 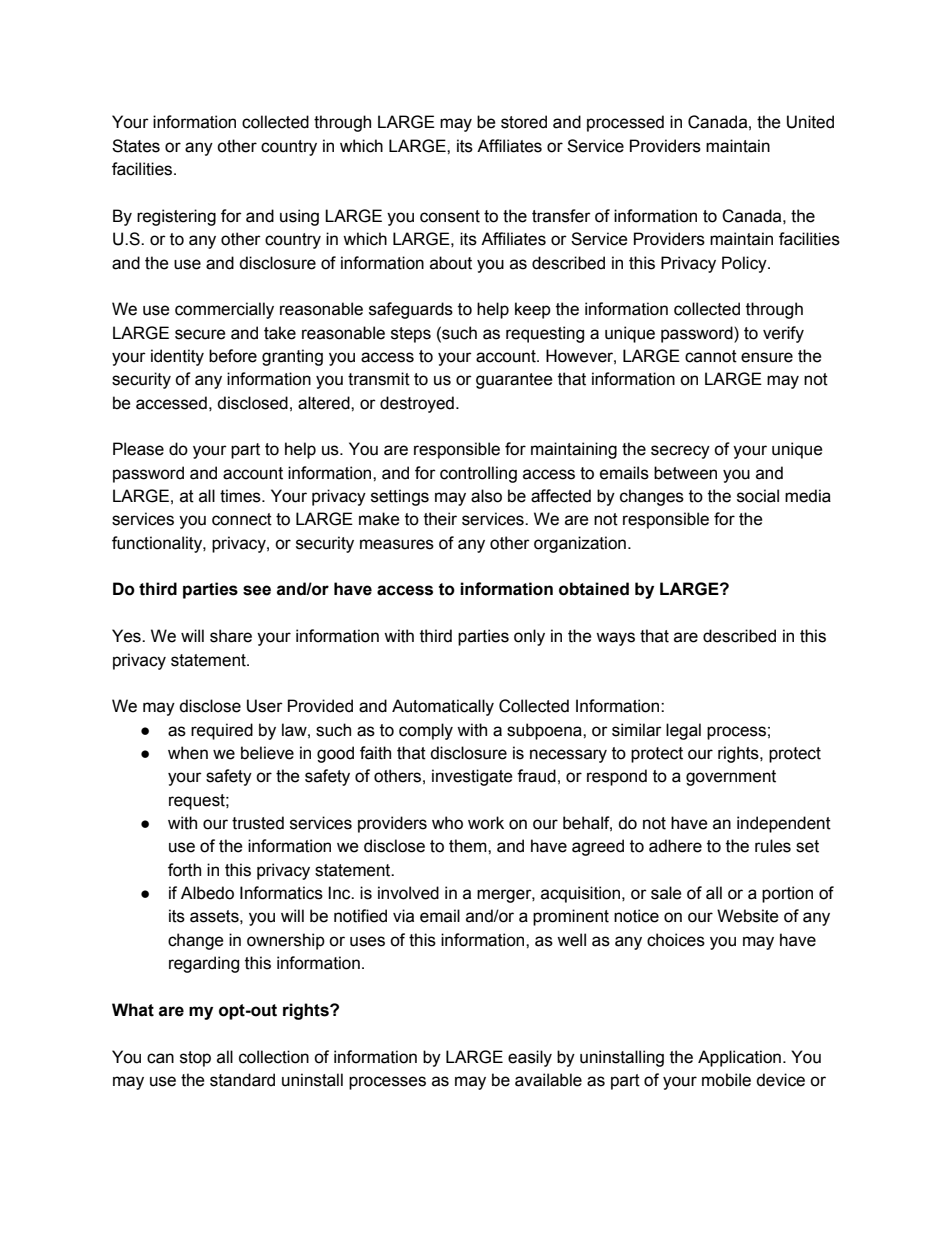 What do you see at coordinates (136, 146) in the document?
I see `States` at bounding box center [136, 146].
